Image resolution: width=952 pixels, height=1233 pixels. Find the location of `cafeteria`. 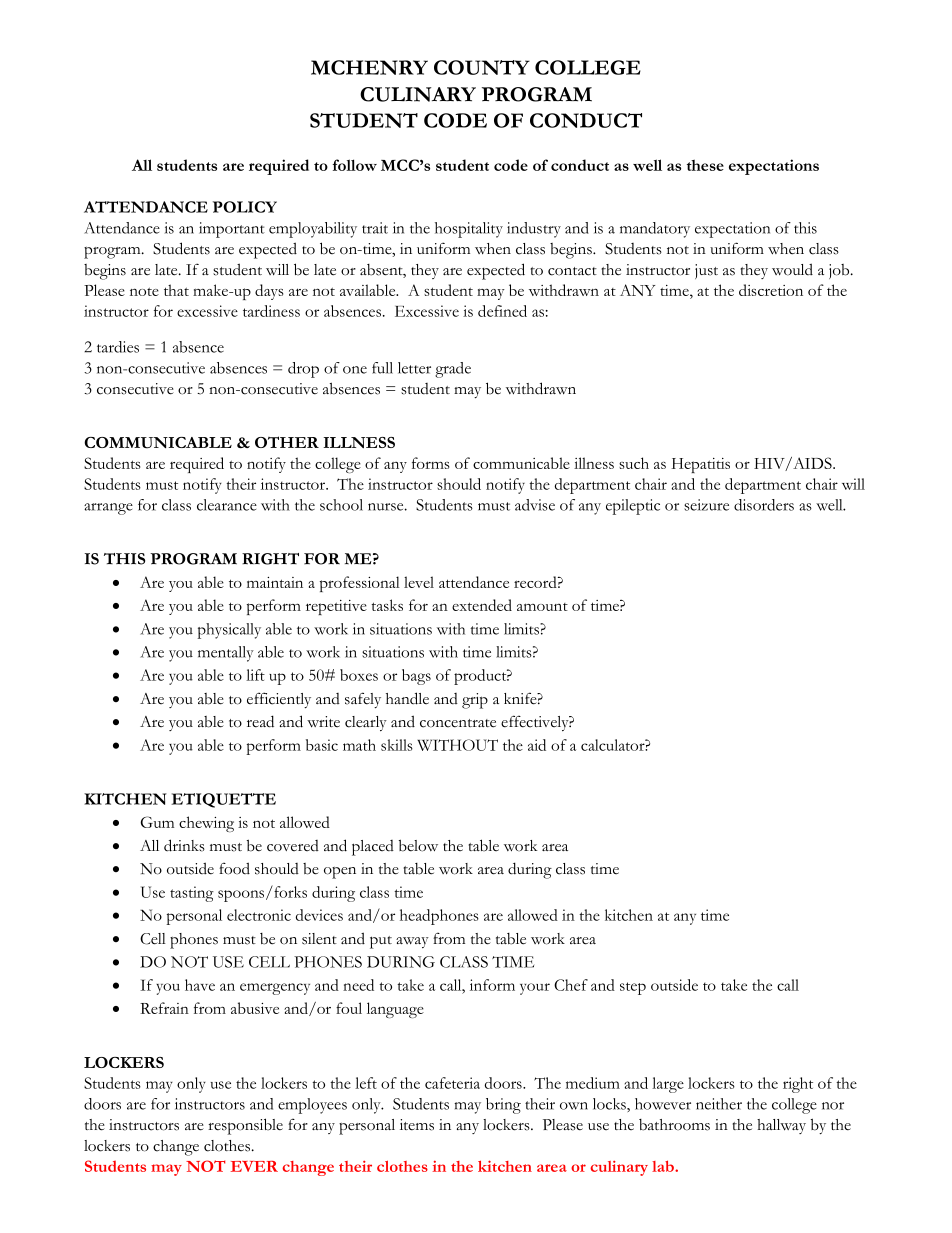

cafeteria is located at coordinates (452, 1083).
